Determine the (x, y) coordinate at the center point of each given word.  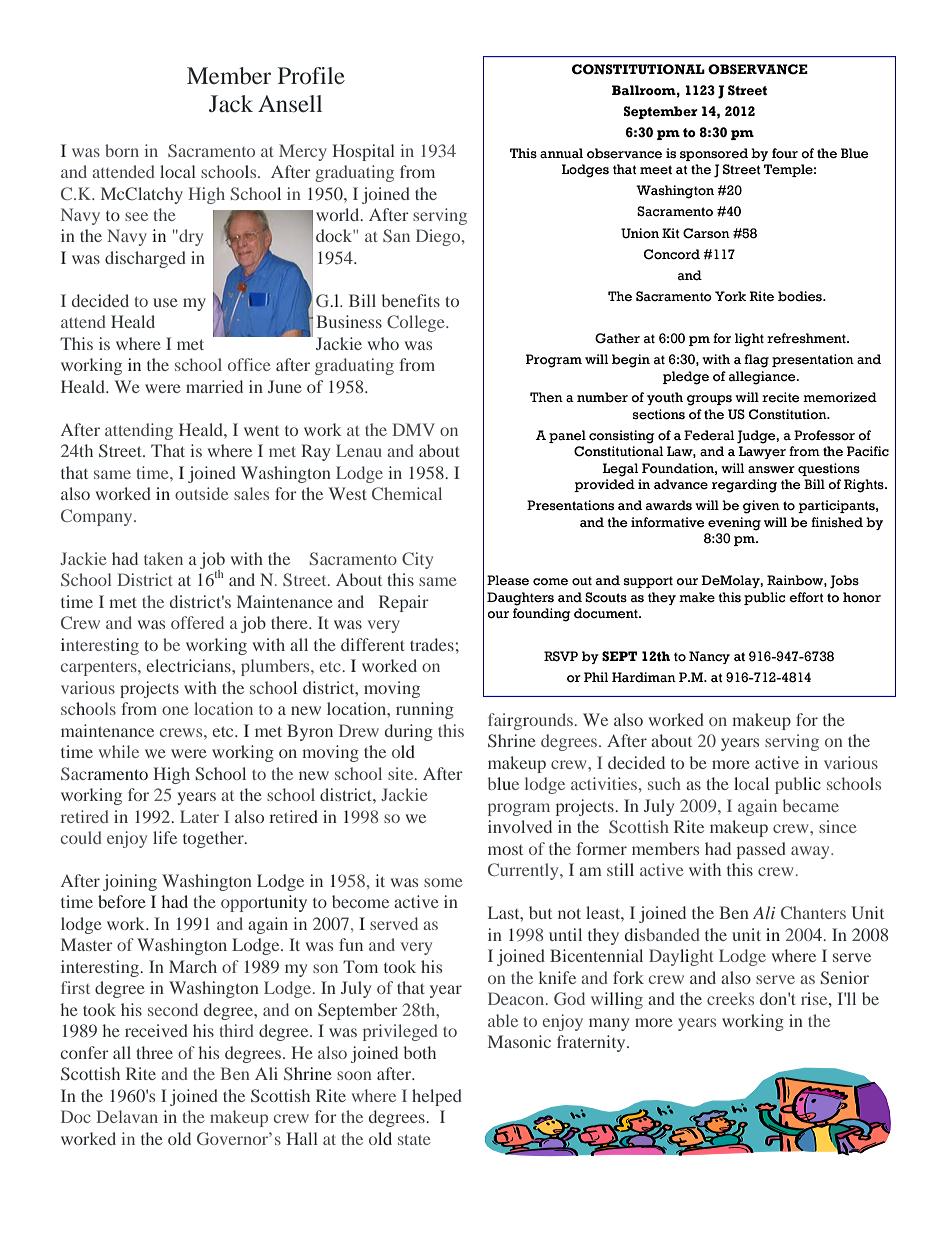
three (154, 1052)
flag (756, 361)
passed (761, 850)
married (214, 386)
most (505, 850)
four (785, 153)
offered (197, 622)
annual (561, 153)
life (165, 837)
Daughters (520, 599)
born (122, 150)
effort (806, 597)
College (417, 323)
